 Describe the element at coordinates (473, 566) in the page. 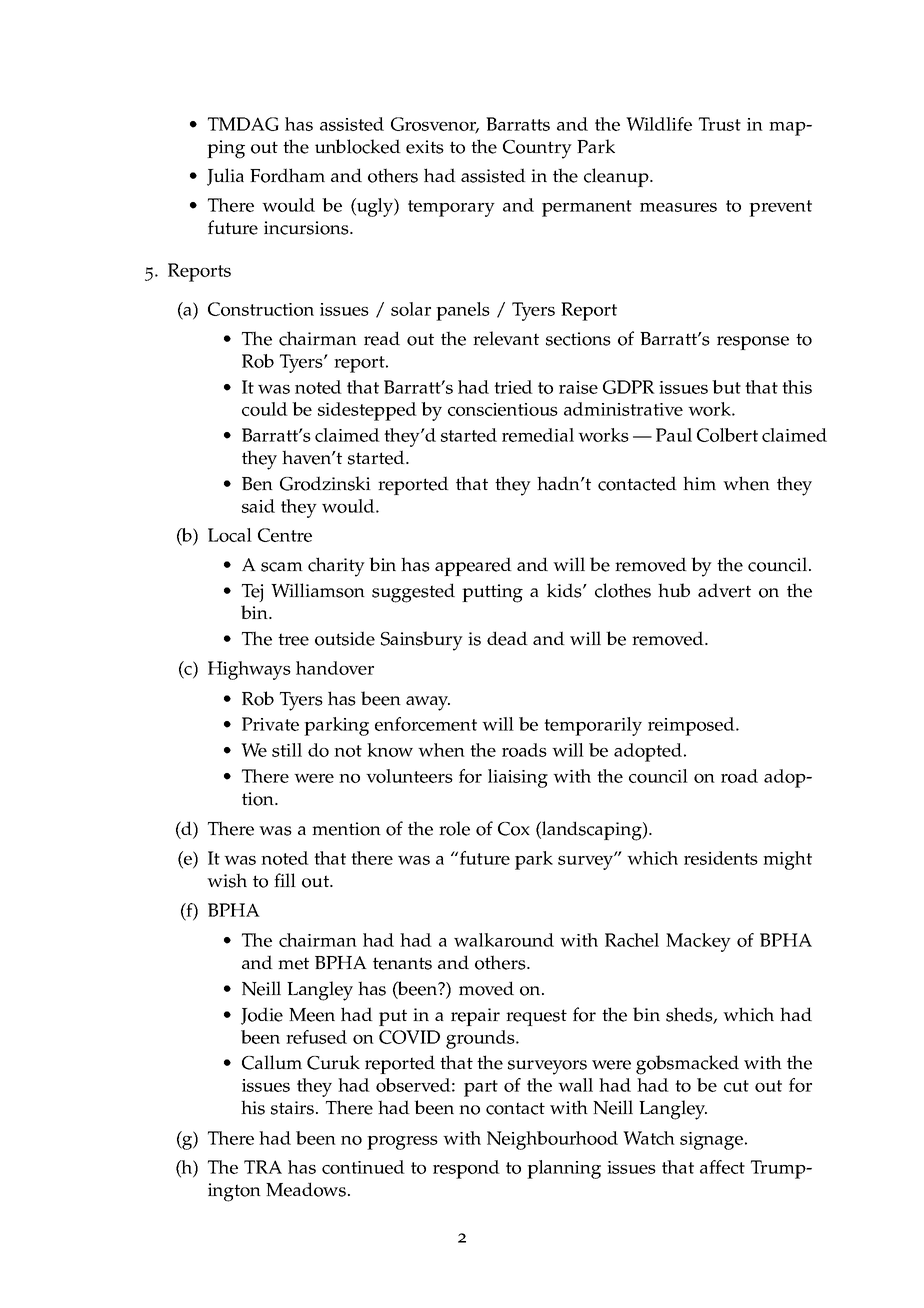

I see `appeared` at that location.
